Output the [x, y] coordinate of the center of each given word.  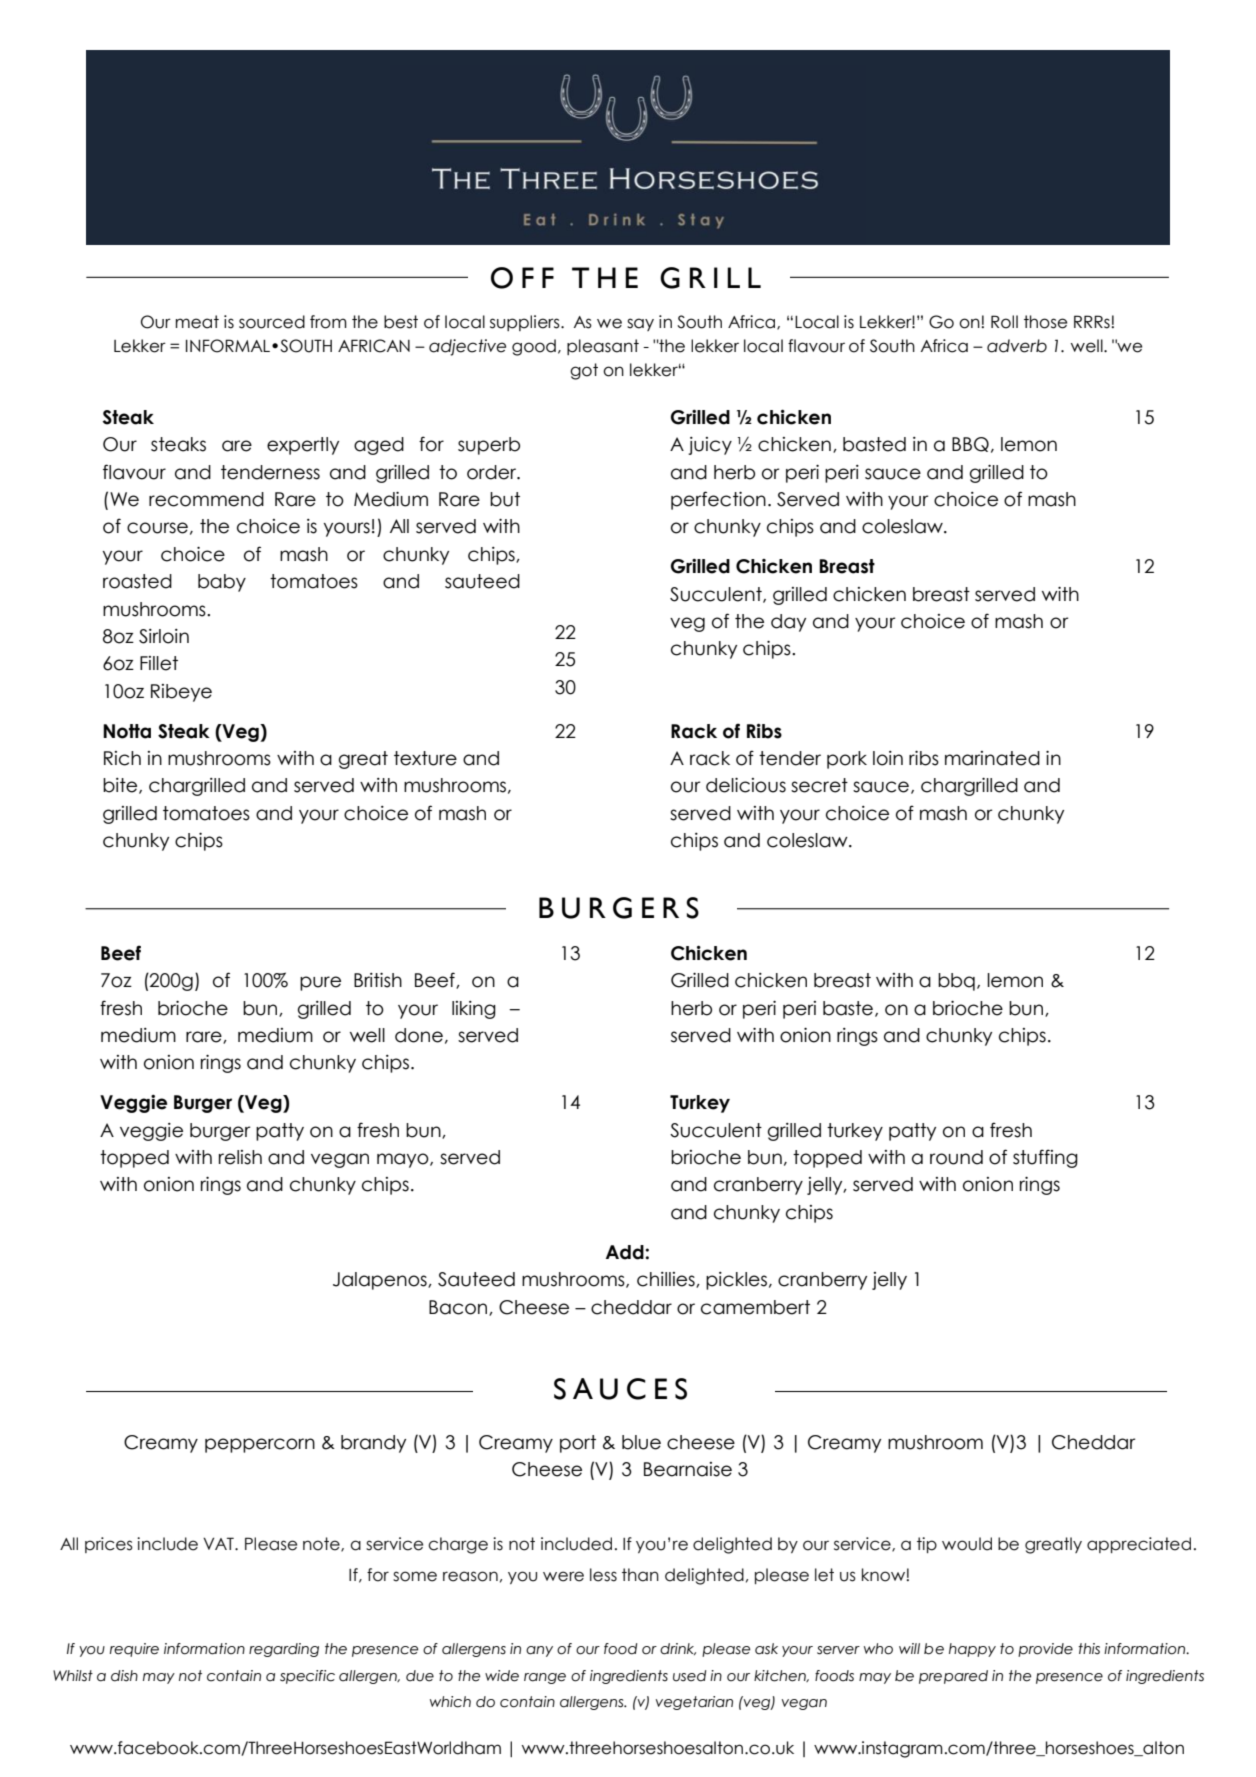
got [584, 371]
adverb [1017, 346]
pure [320, 983]
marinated [992, 758]
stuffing [1045, 1158]
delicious [746, 785]
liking [474, 1010]
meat [197, 322]
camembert [755, 1307]
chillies [667, 1280]
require [134, 1650]
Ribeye [181, 693]
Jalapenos [381, 1281]
